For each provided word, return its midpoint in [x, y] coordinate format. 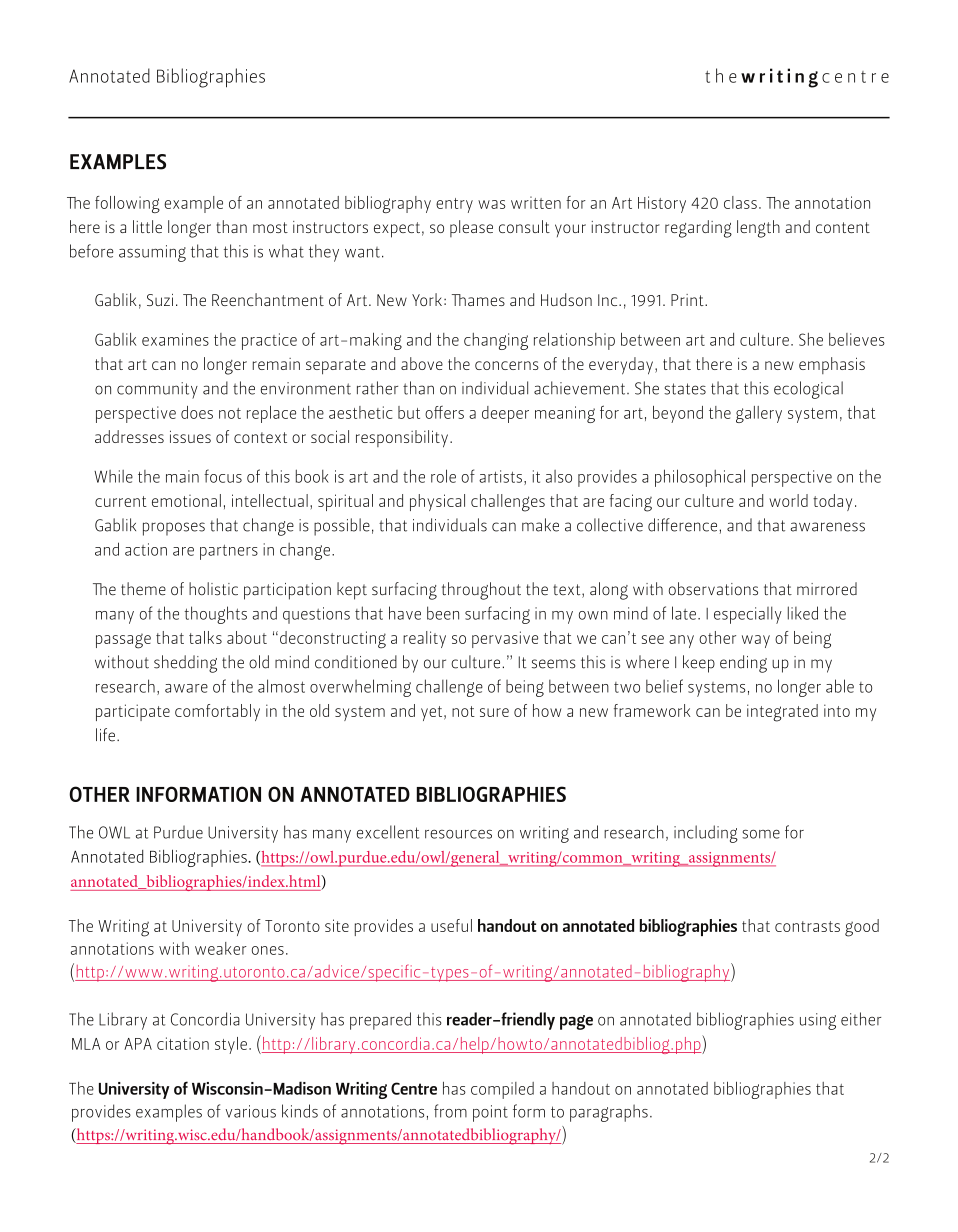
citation [183, 1043]
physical [437, 502]
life [107, 735]
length [758, 229]
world [788, 500]
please [471, 228]
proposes [174, 529]
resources [458, 834]
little [147, 226]
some [761, 834]
